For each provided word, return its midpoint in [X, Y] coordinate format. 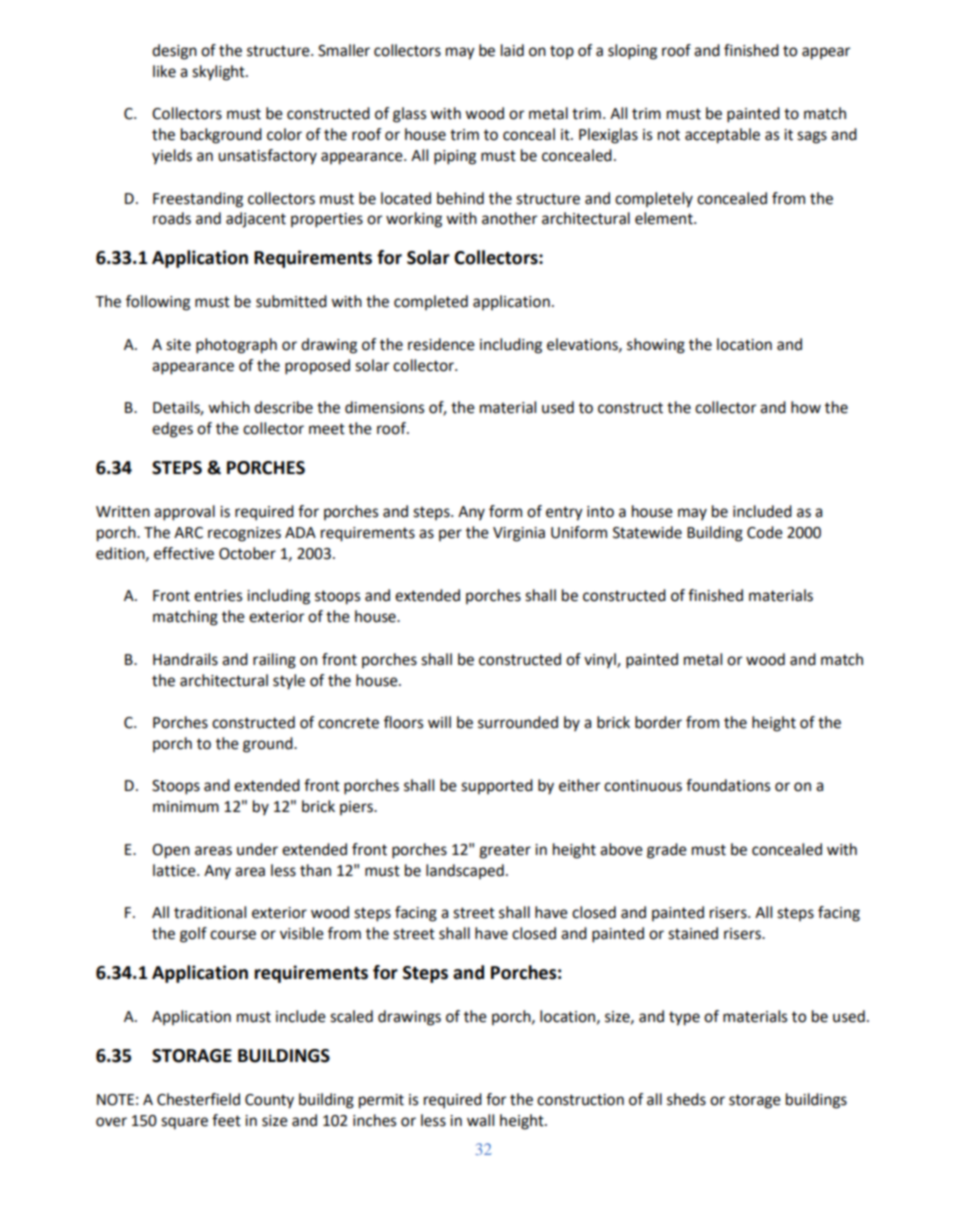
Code [765, 532]
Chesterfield [198, 1099]
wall [480, 1120]
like [164, 71]
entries [218, 596]
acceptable [722, 136]
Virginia [519, 534]
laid [512, 50]
